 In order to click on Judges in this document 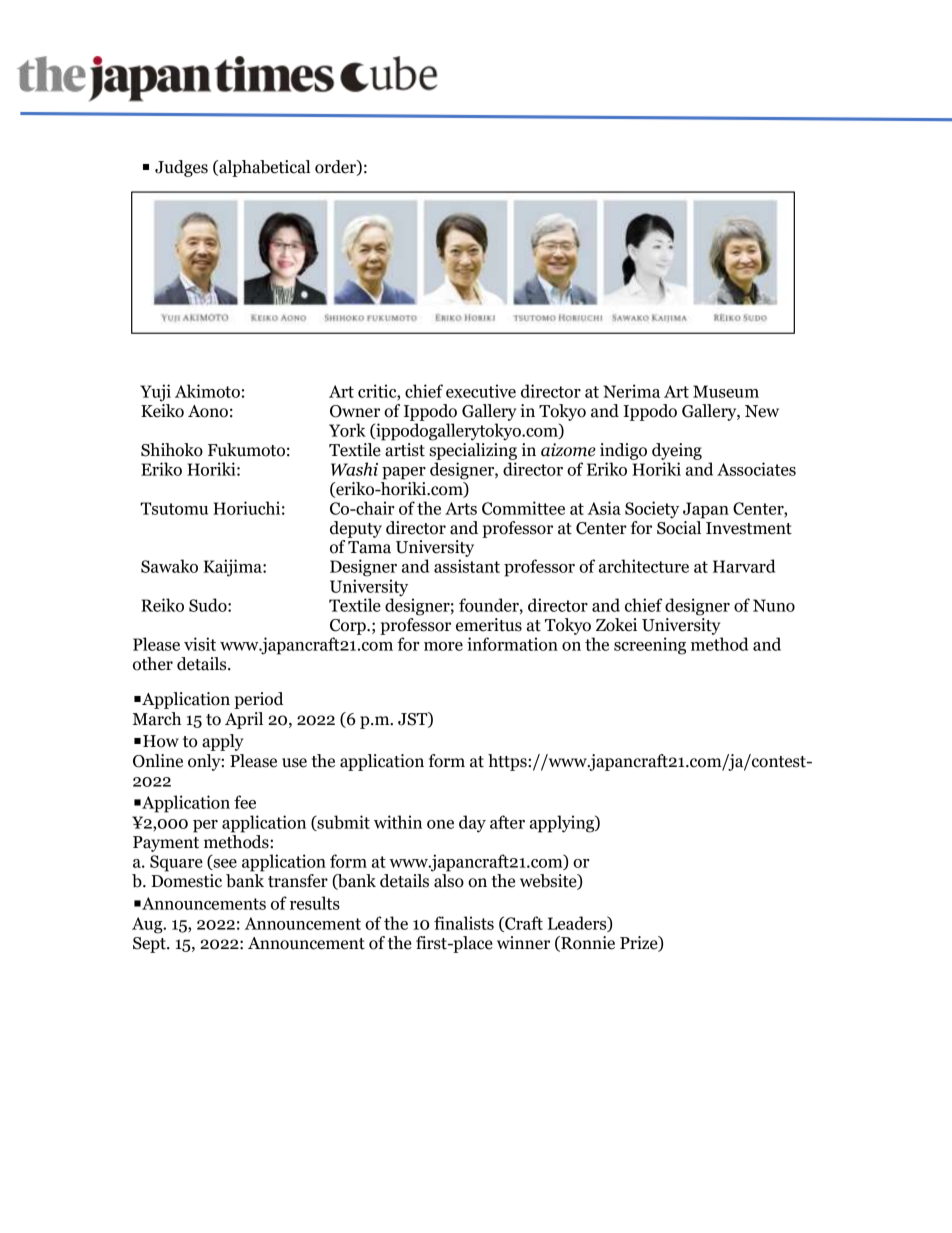, I will do `click(181, 168)`.
